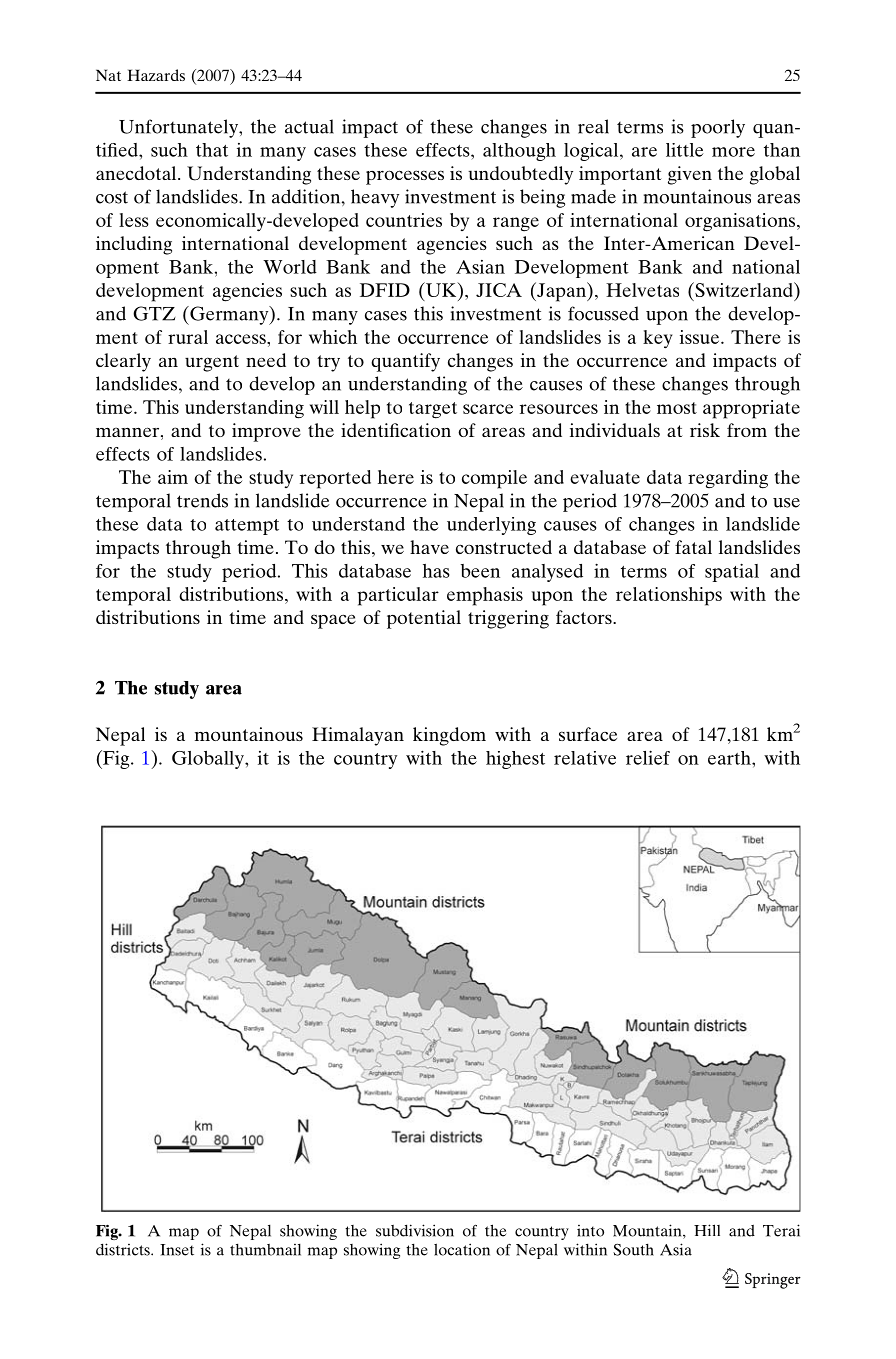 This screenshot has width=896, height=1359. I want to click on space, so click(333, 621).
